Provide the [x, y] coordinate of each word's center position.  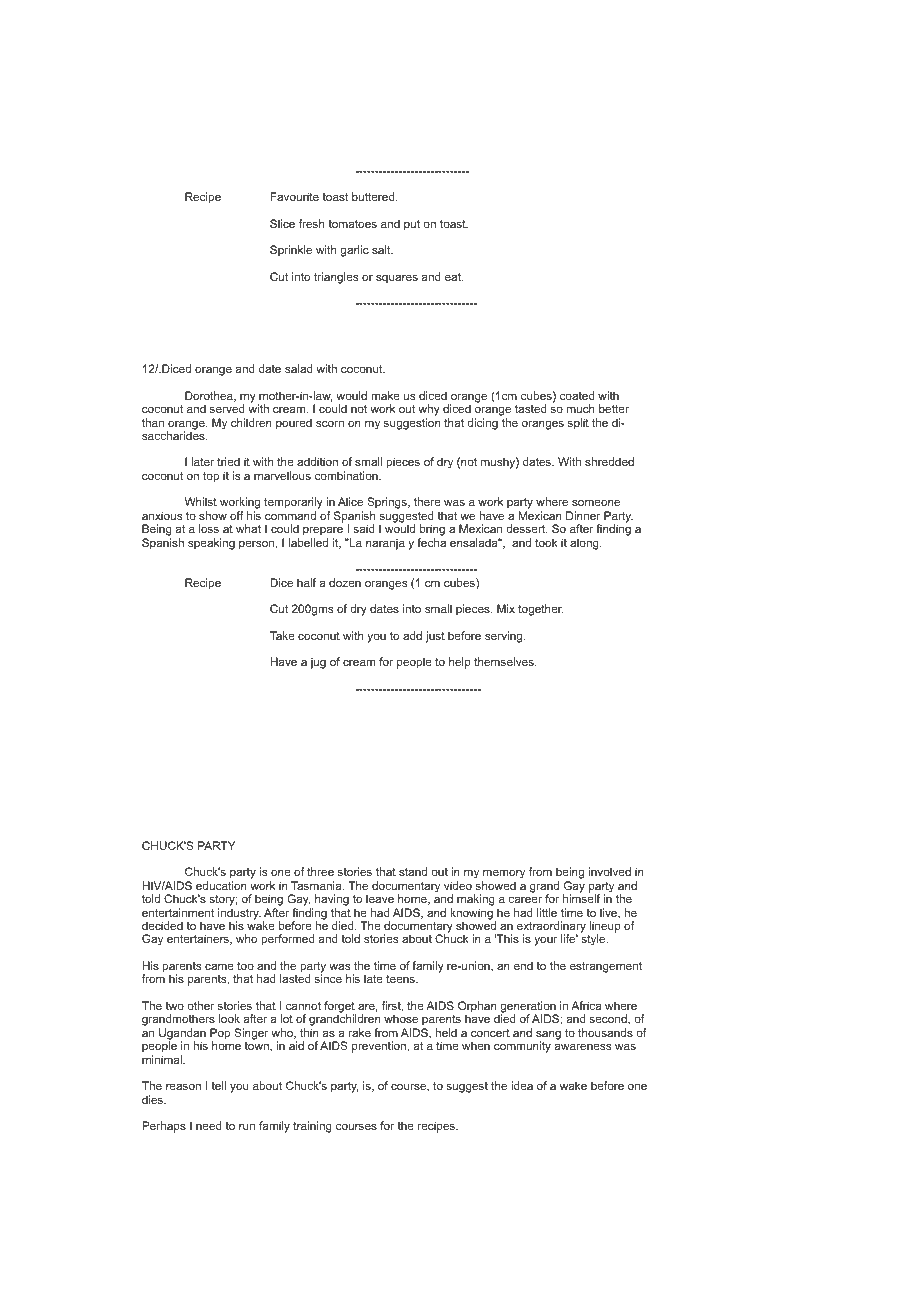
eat [454, 277]
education [221, 885]
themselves [505, 661]
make [385, 395]
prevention [380, 1047]
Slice [282, 223]
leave [380, 898]
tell [219, 1085]
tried [228, 461]
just [435, 637]
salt [382, 249]
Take [282, 635]
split [578, 424]
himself [581, 898]
